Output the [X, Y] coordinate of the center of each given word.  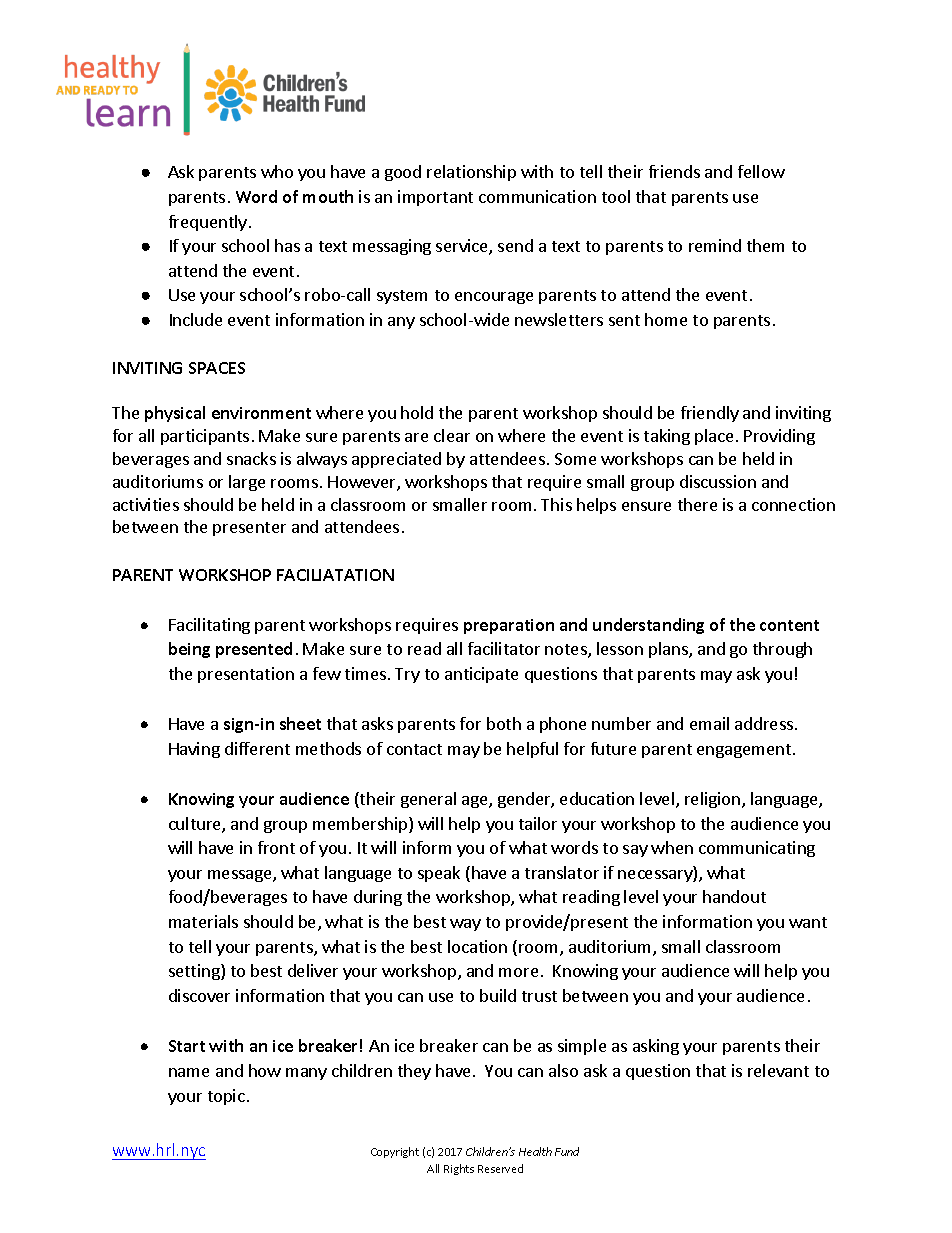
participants [205, 437]
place [716, 437]
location [477, 946]
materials [203, 921]
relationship [471, 173]
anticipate [481, 675]
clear [452, 435]
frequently [208, 223]
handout [734, 896]
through [782, 650]
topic [226, 1097]
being [189, 650]
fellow [761, 171]
